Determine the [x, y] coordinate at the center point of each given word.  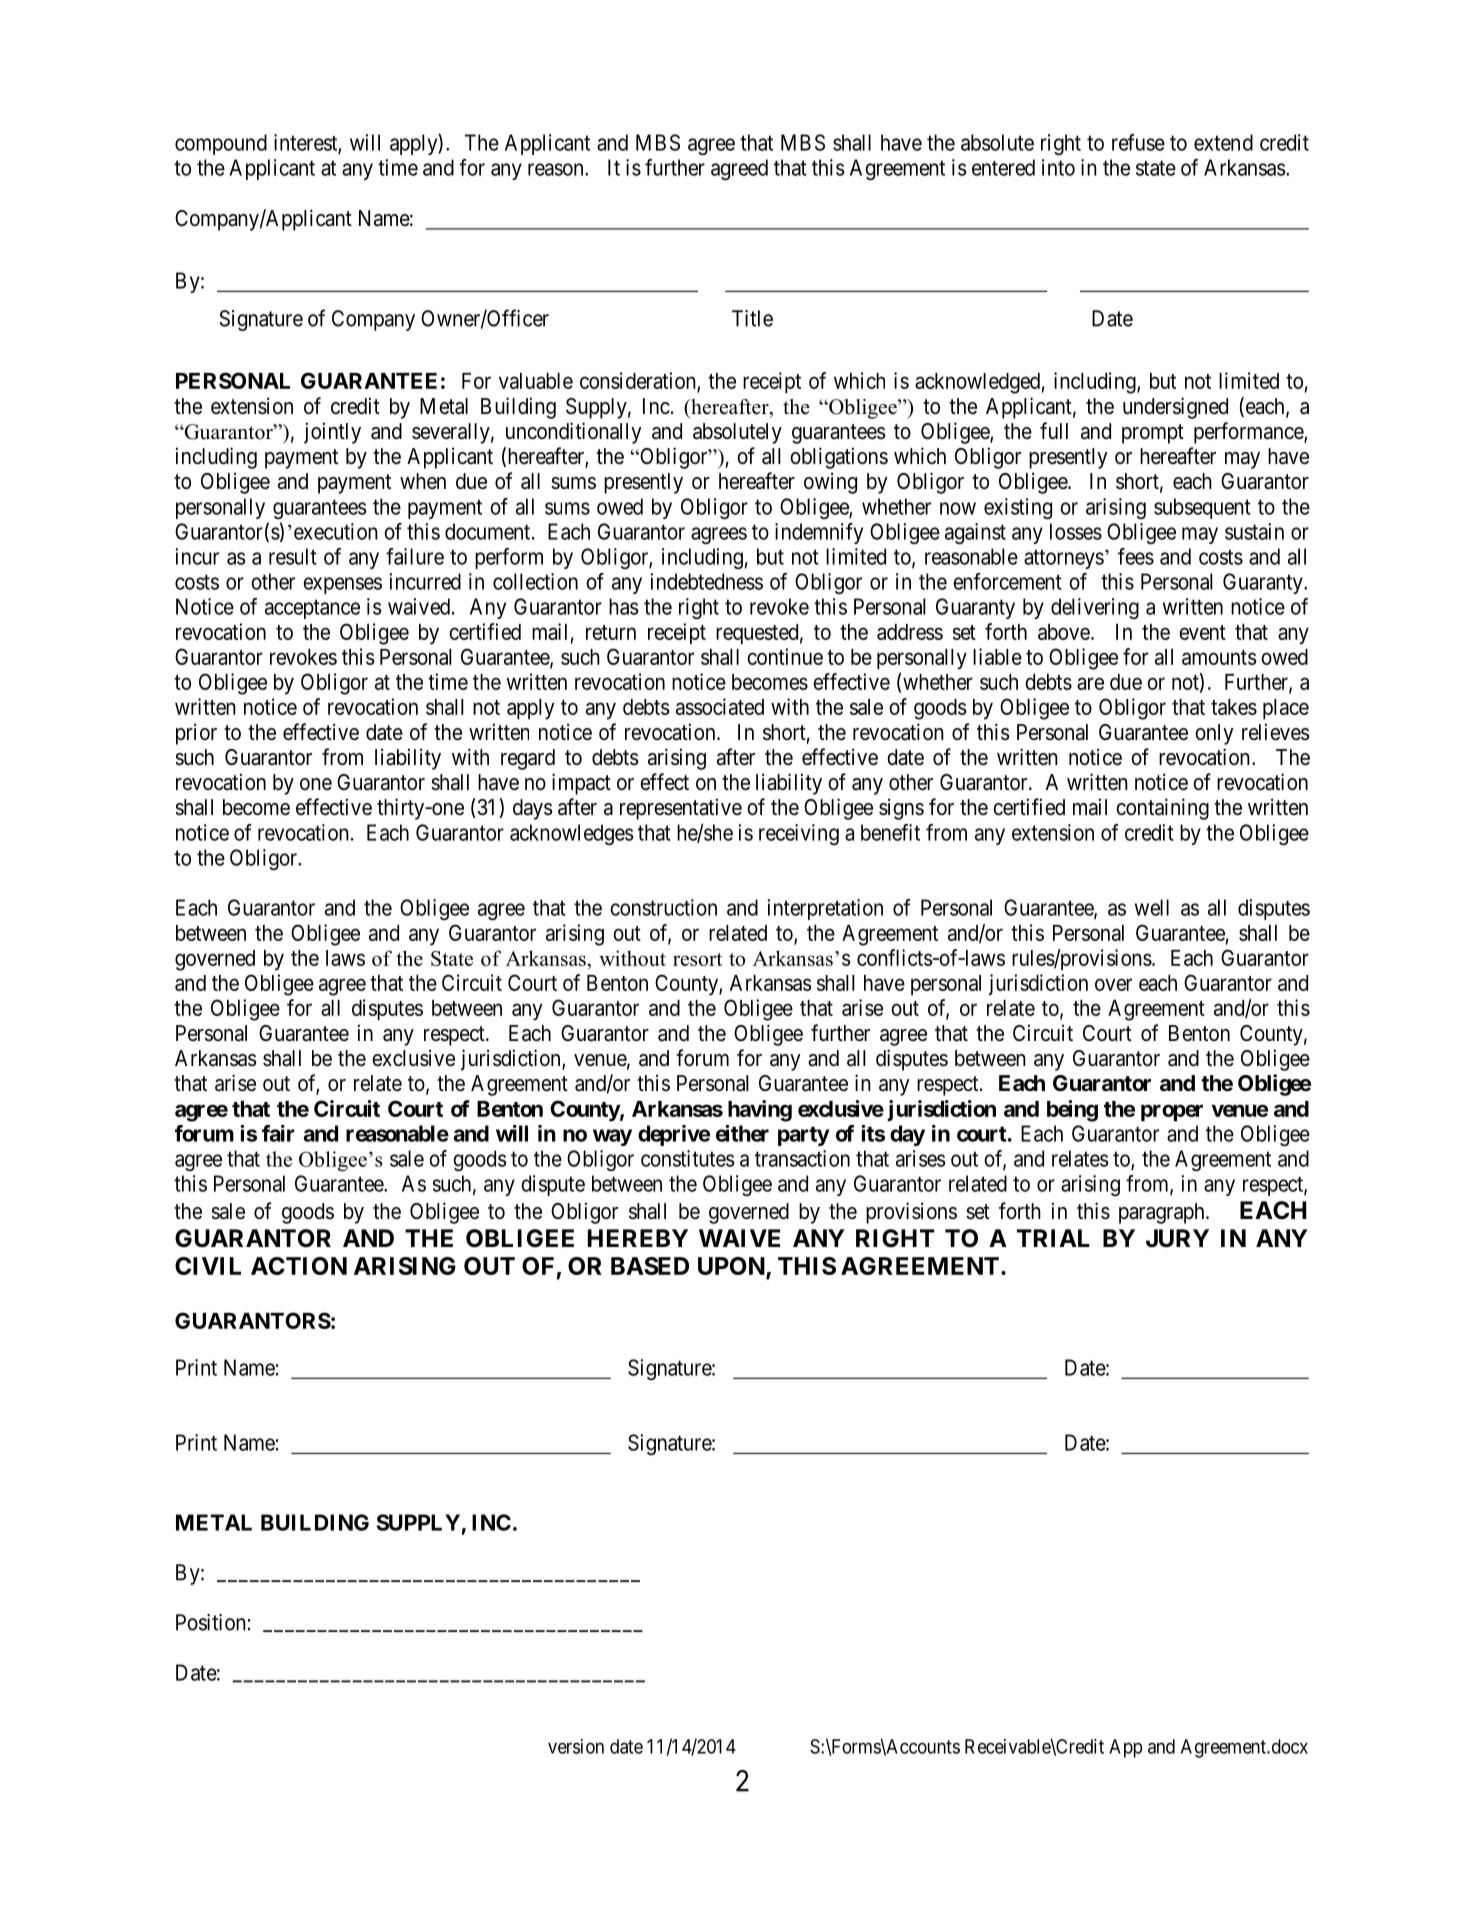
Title [752, 318]
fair [278, 1133]
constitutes [687, 1158]
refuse [1138, 142]
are [1090, 683]
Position [211, 1622]
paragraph [1163, 1213]
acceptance [312, 609]
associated [720, 706]
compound [221, 144]
